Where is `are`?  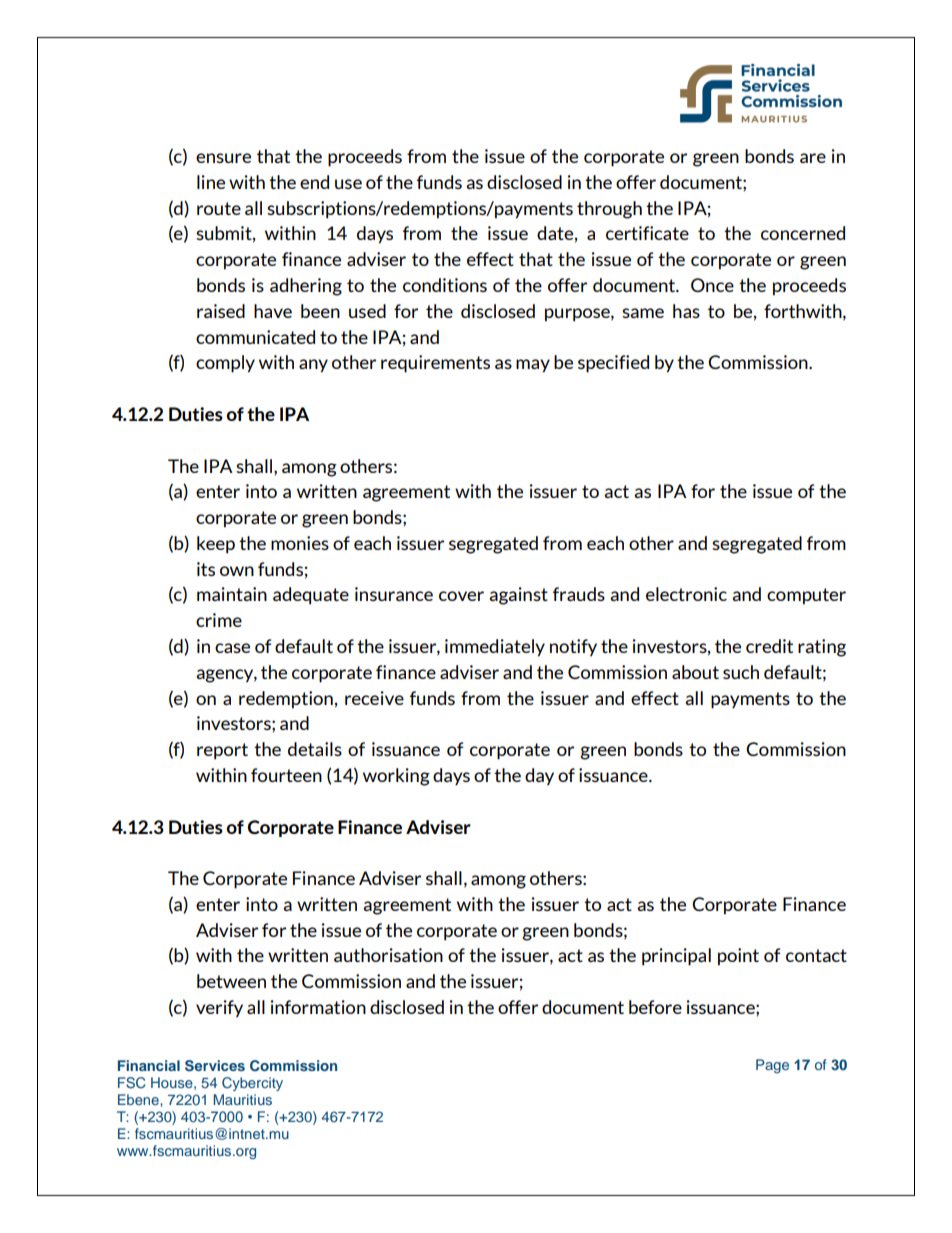
are is located at coordinates (813, 158).
